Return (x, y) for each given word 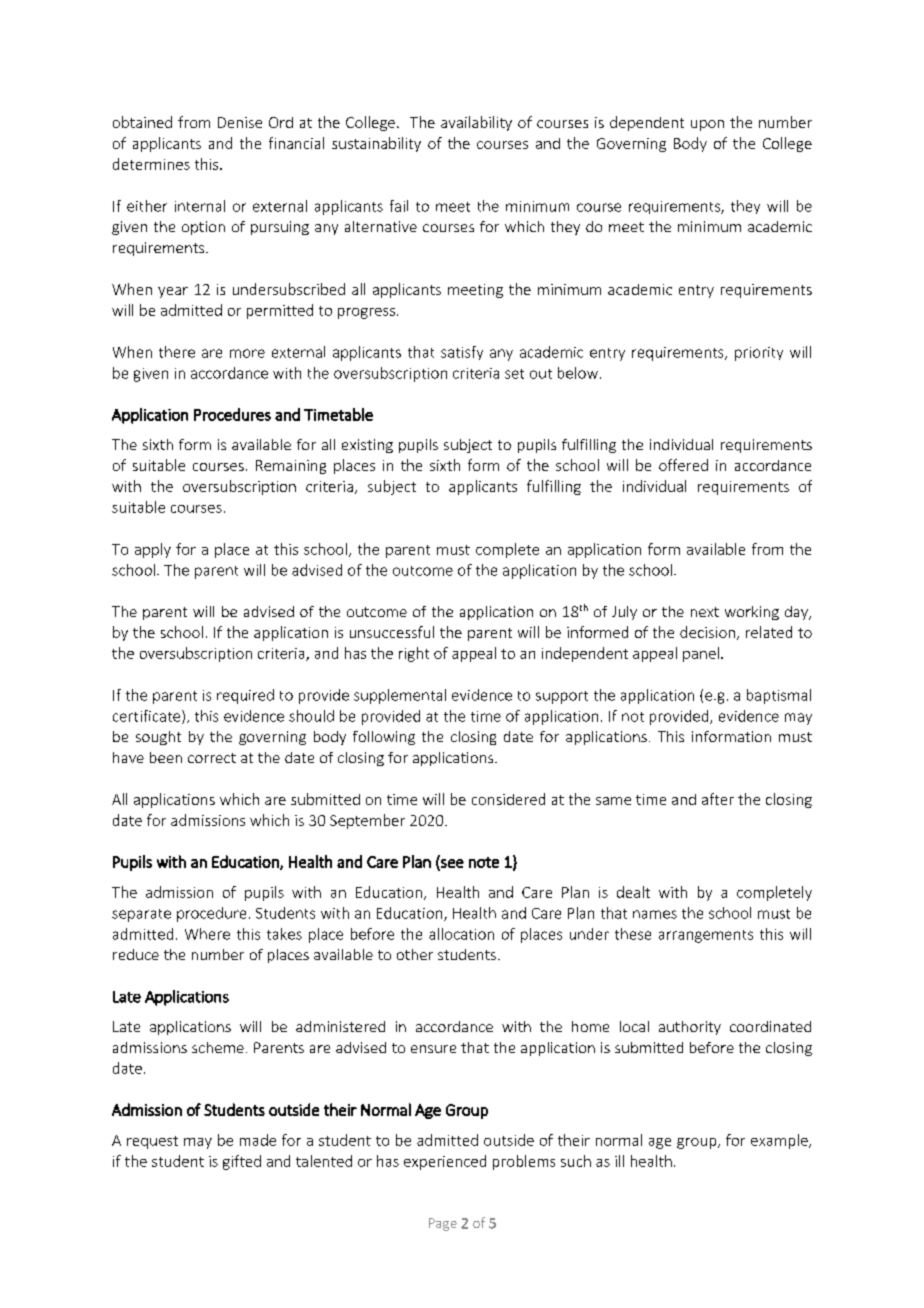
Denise (240, 122)
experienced (445, 1162)
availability (476, 123)
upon (707, 125)
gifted (242, 1162)
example (780, 1141)
